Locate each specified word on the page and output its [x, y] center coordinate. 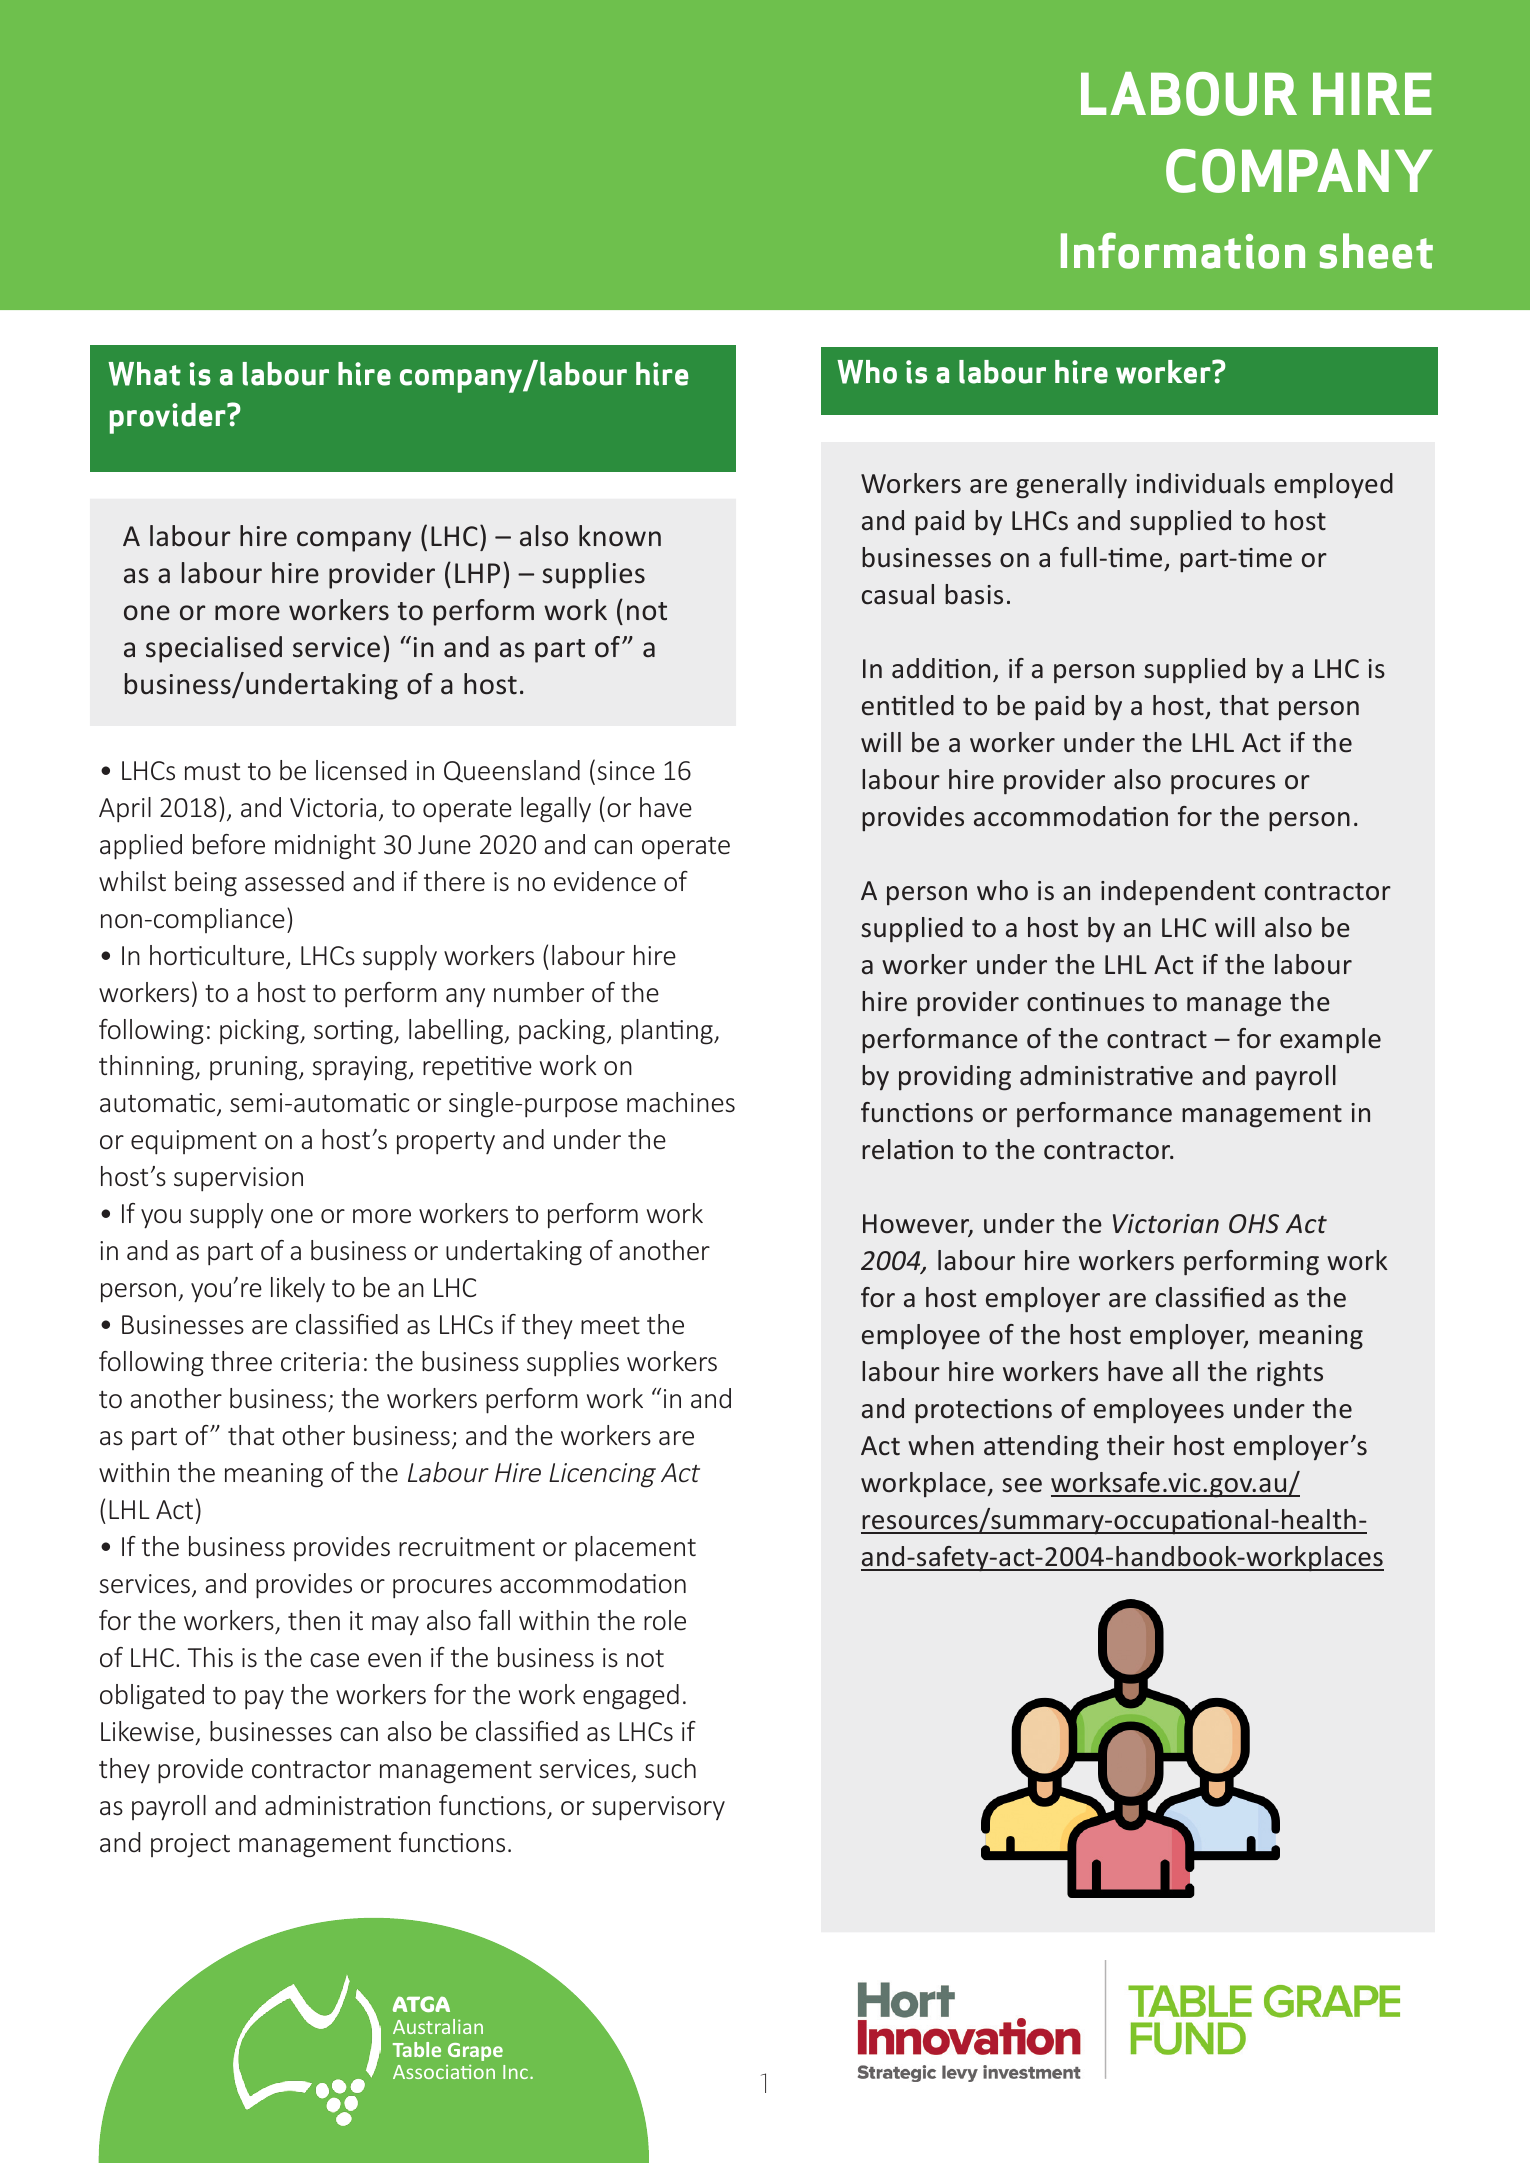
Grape [475, 2052]
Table [417, 2049]
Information [1183, 250]
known [620, 536]
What [144, 374]
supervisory [658, 1808]
